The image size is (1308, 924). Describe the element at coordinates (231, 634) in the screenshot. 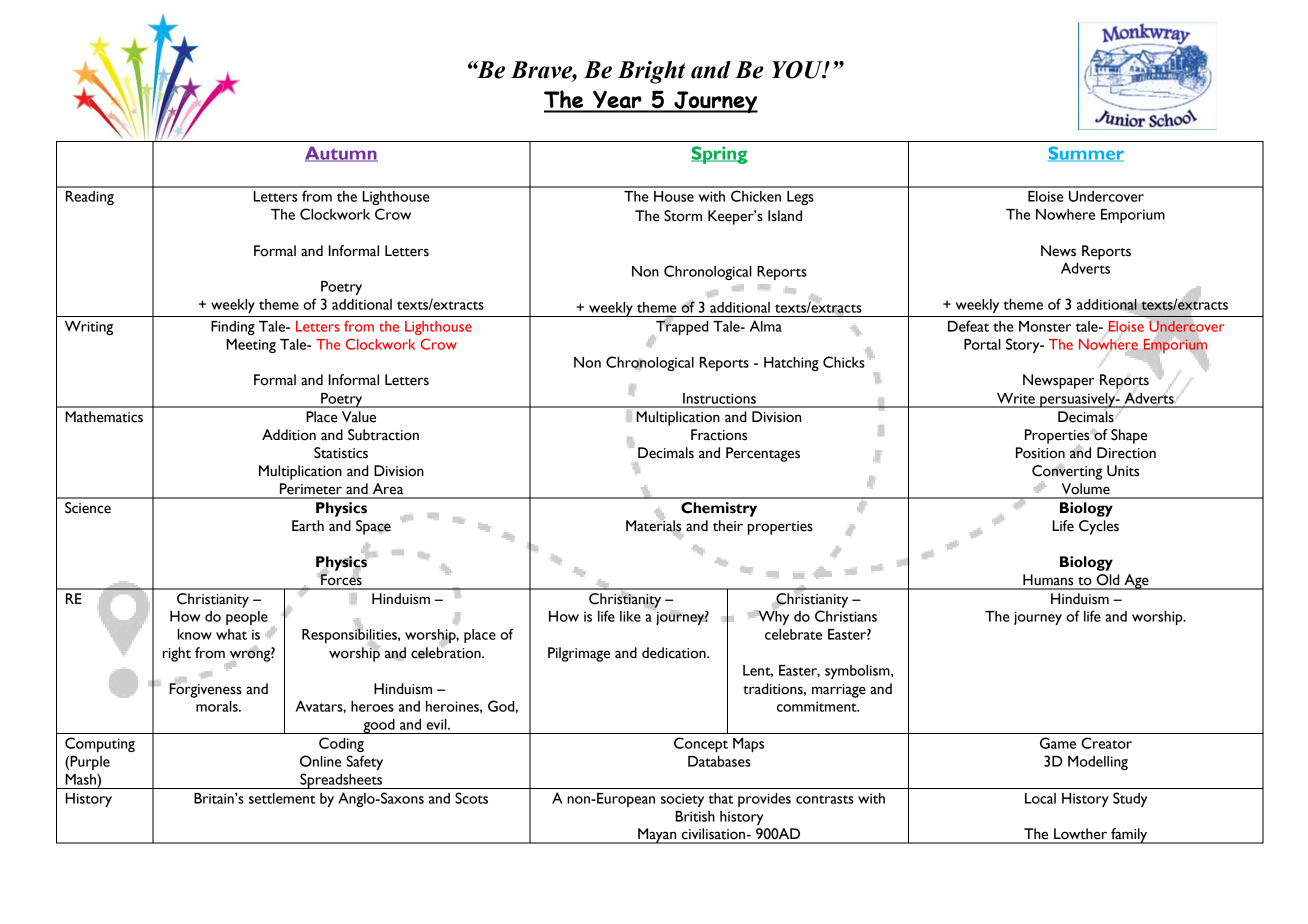

I see `what` at that location.
